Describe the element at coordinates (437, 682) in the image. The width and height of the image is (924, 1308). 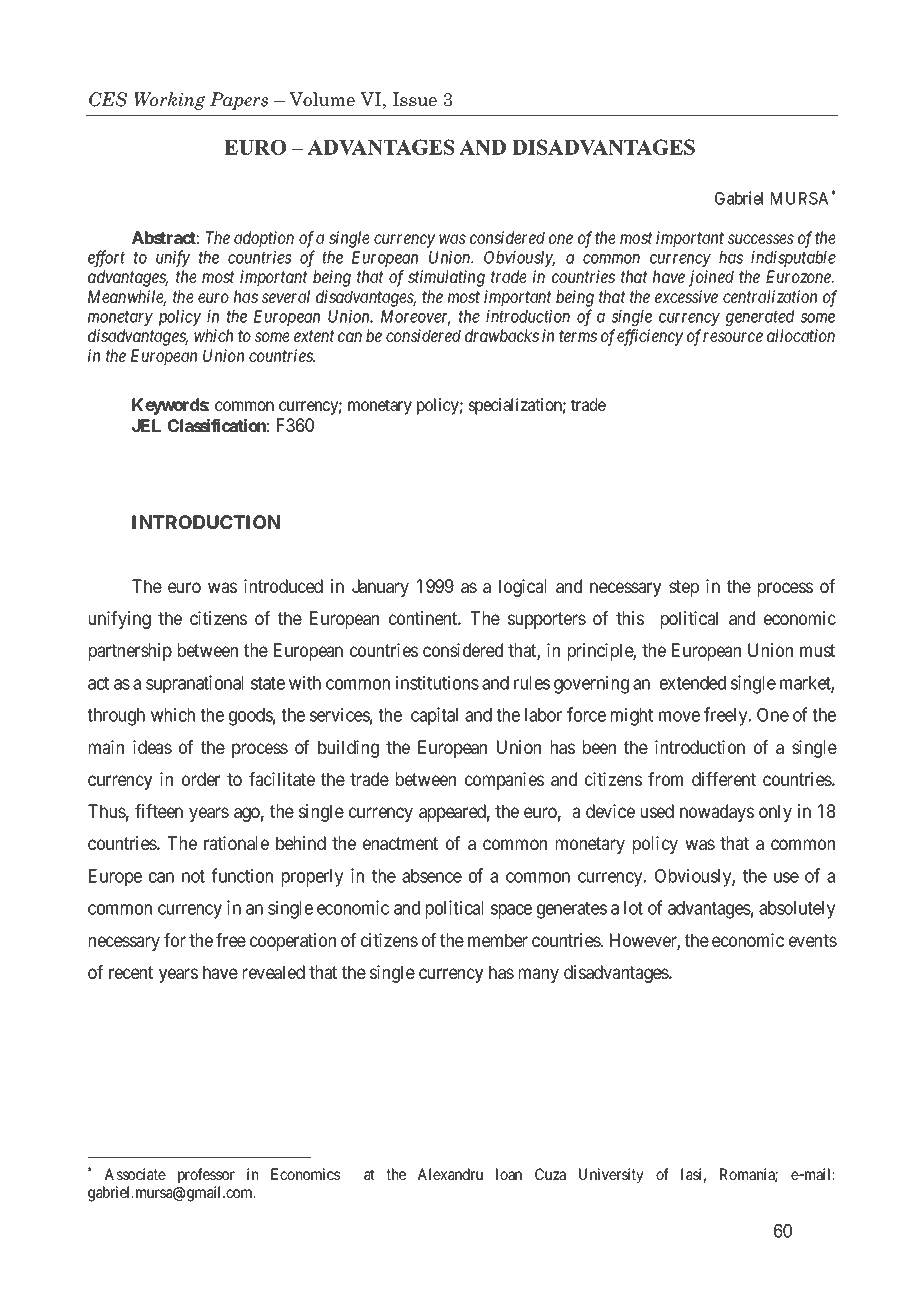
I see `institutions` at that location.
